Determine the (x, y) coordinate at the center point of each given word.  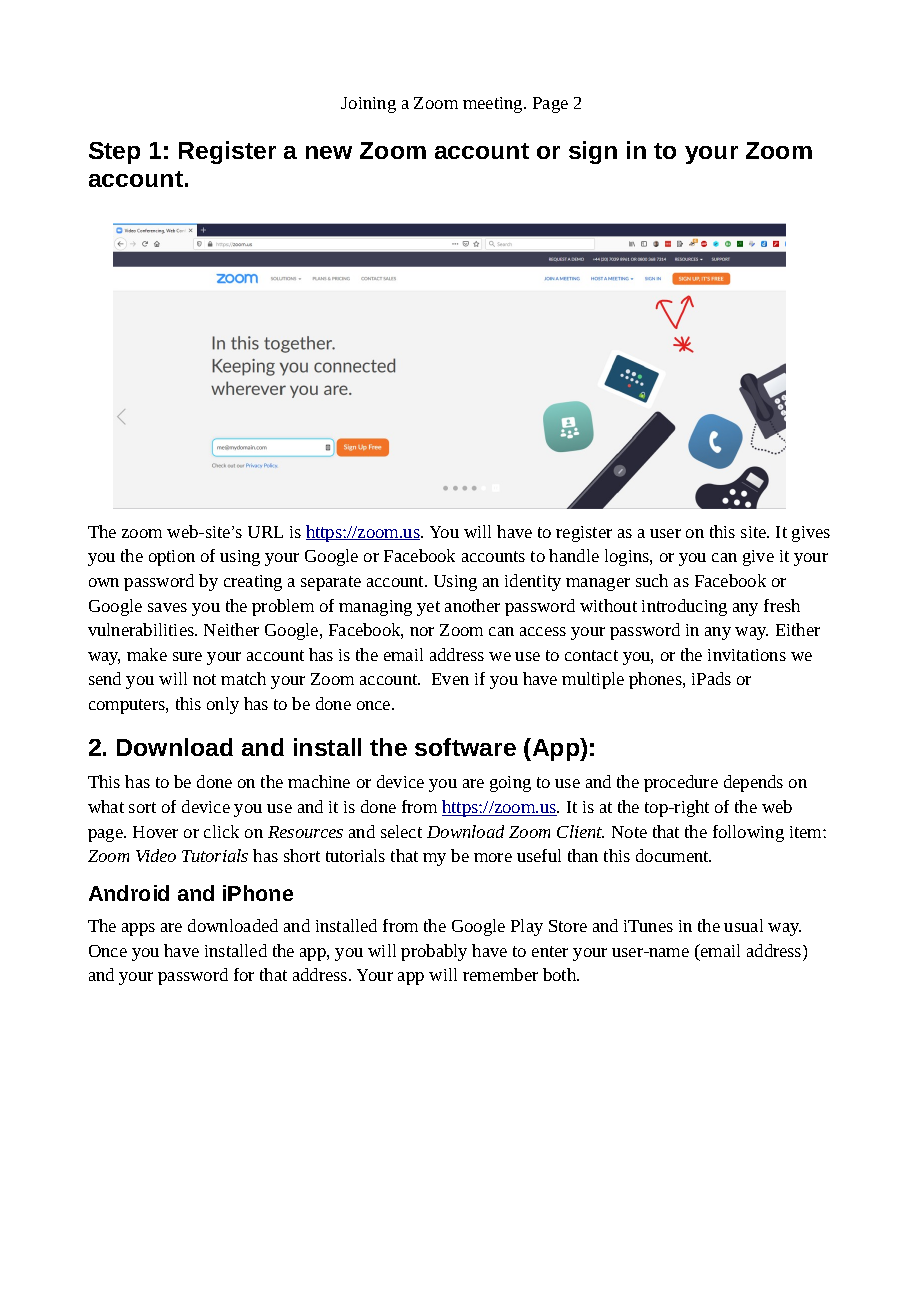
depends (753, 783)
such (652, 580)
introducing (684, 607)
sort (142, 807)
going (510, 784)
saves (167, 607)
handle (574, 555)
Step (114, 153)
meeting (494, 105)
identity (533, 582)
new (329, 152)
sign (593, 152)
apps (138, 929)
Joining (368, 105)
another (472, 605)
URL (265, 532)
